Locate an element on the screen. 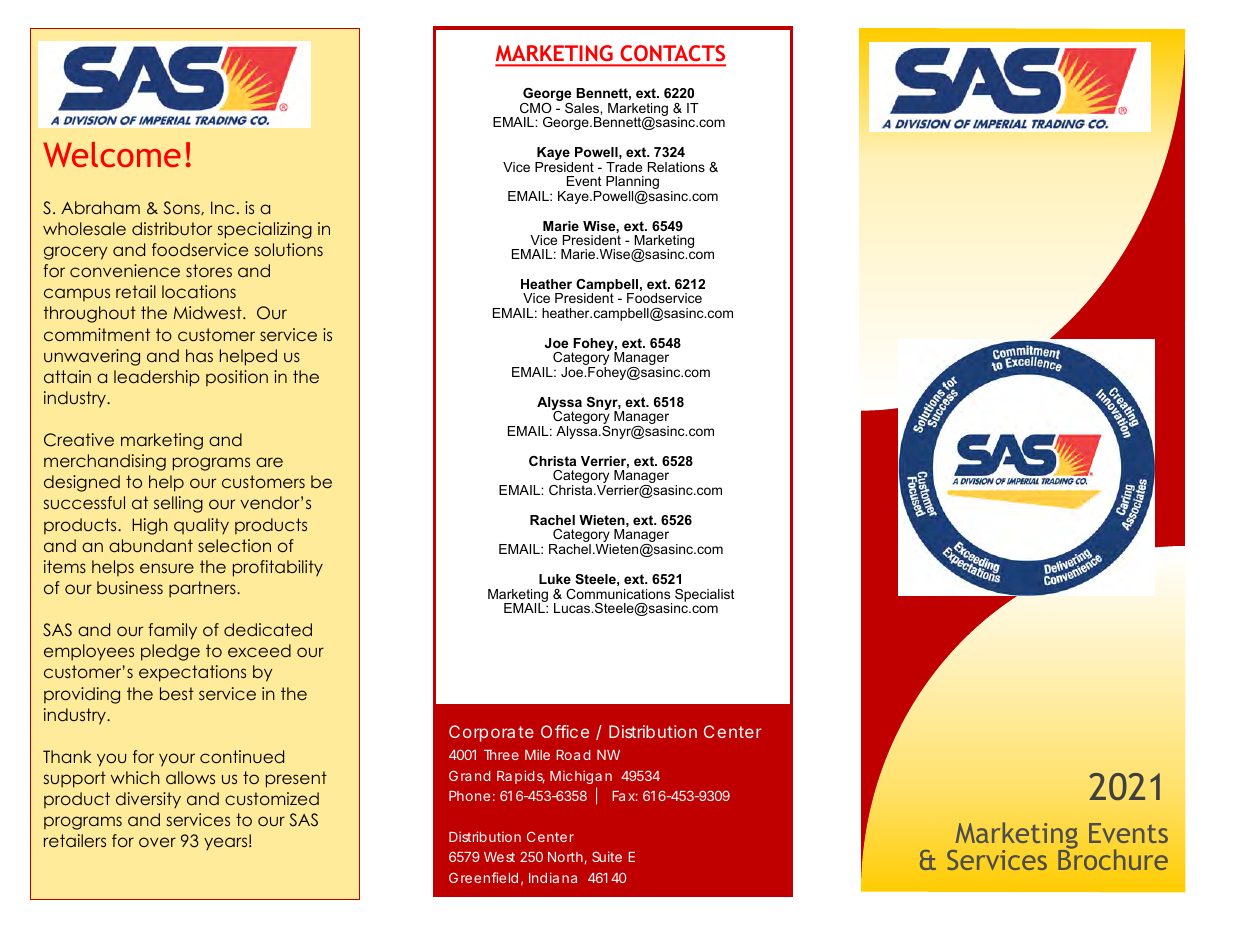 The width and height of the screenshot is (1233, 952). Welcome is located at coordinates (112, 154).
